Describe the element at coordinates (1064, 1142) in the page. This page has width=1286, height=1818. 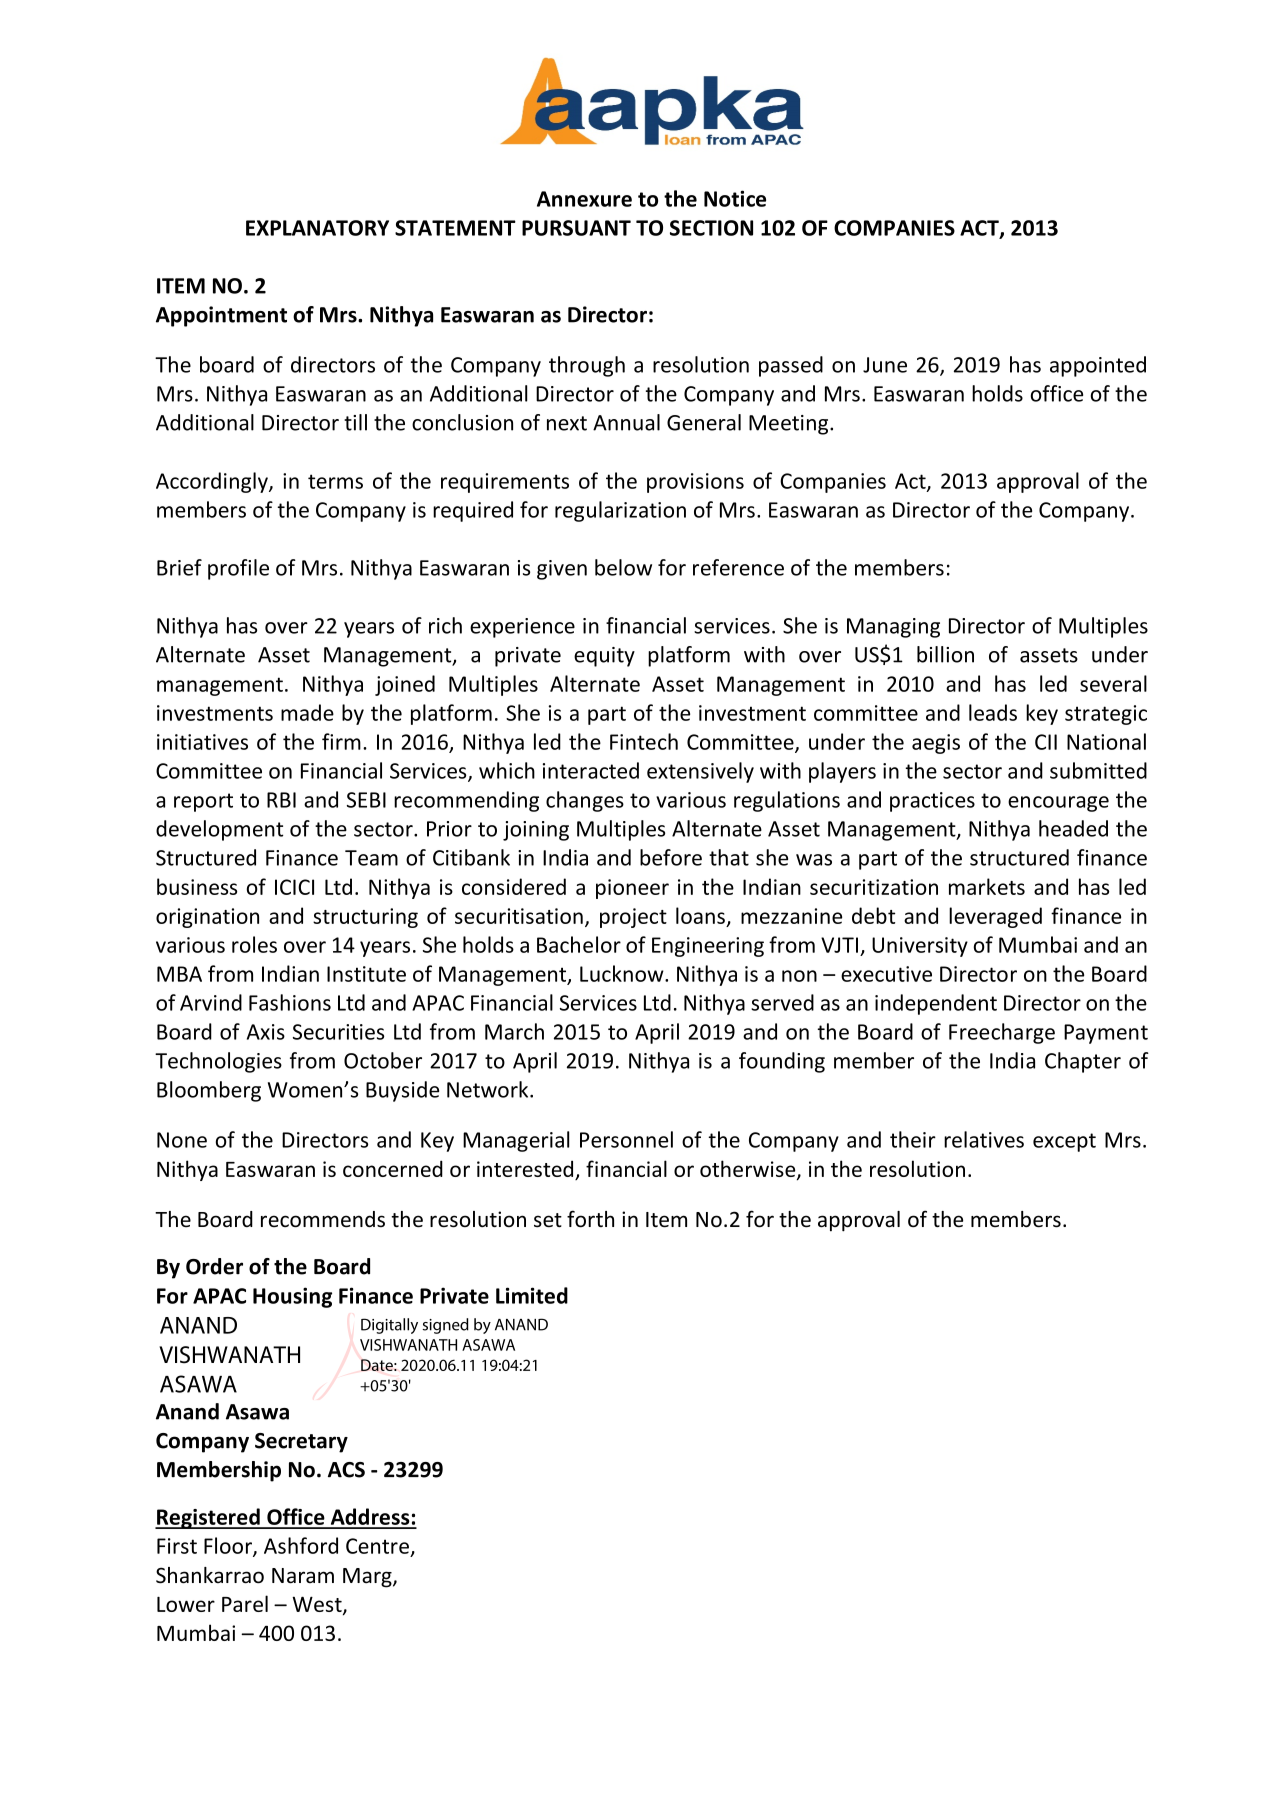
I see `except` at that location.
